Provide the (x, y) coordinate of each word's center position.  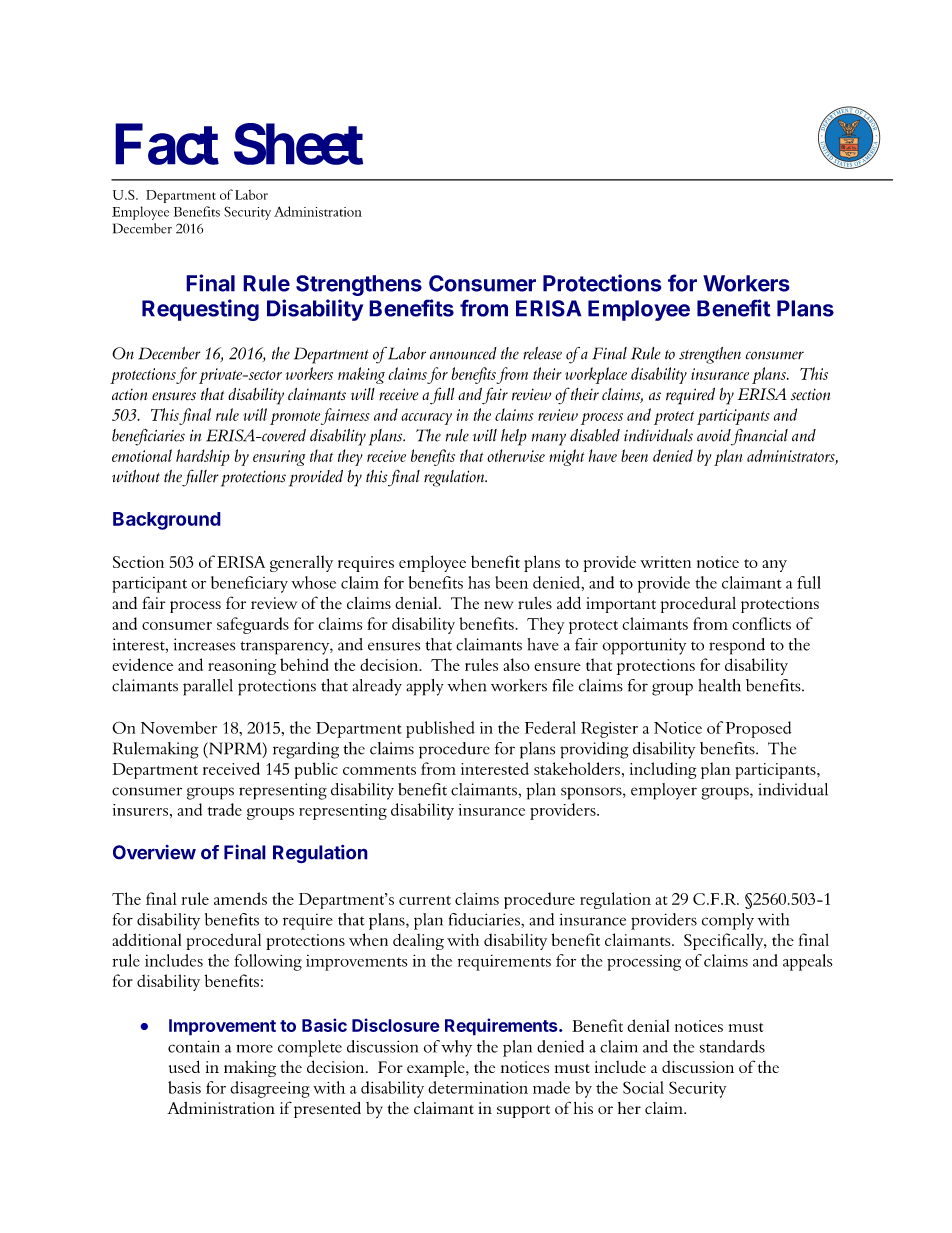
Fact (167, 144)
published (440, 729)
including (663, 770)
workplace (596, 375)
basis (184, 1087)
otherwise (516, 455)
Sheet (298, 144)
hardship (203, 457)
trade (225, 809)
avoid (714, 435)
